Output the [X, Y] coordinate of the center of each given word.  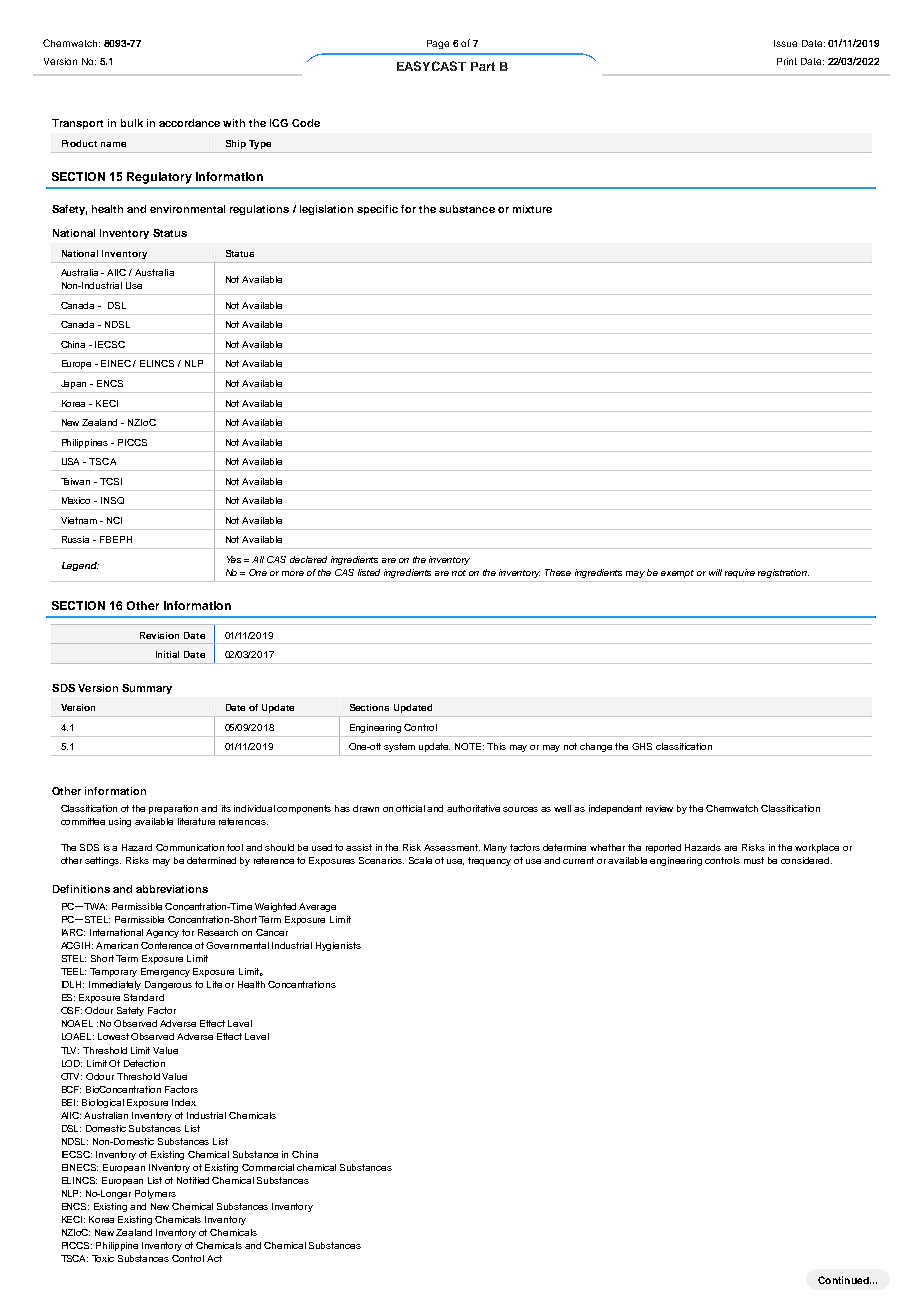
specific [377, 210]
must [754, 860]
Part [483, 66]
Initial [167, 654]
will [715, 572]
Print [787, 61]
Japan [73, 384]
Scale [420, 860]
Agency [162, 933]
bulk [132, 123]
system [399, 747]
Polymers [155, 1194]
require [740, 573]
